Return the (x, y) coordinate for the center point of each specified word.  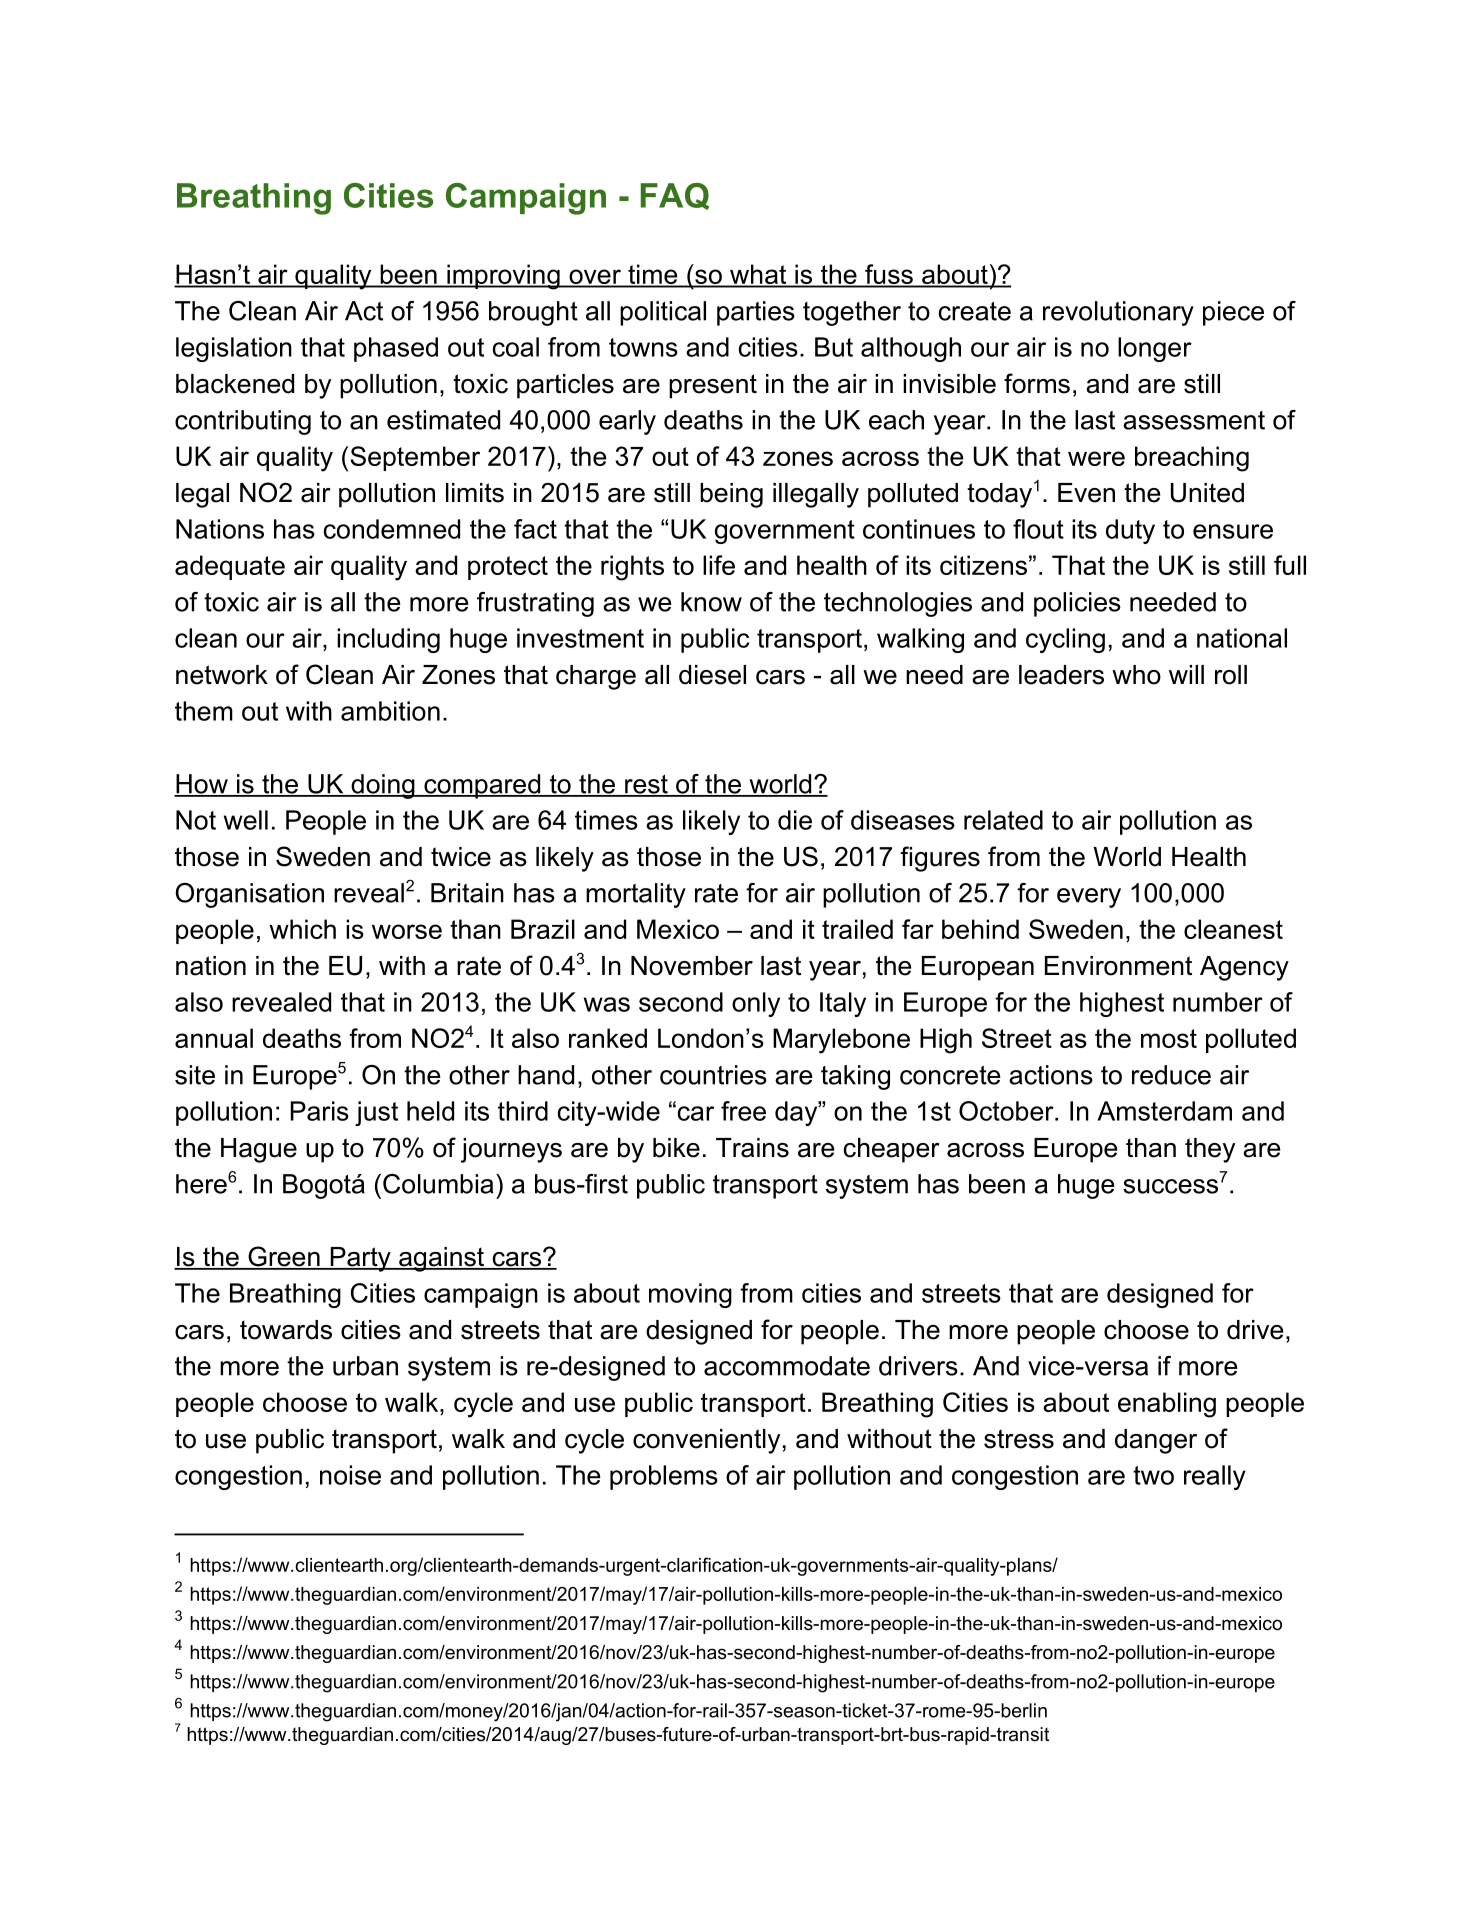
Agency (1244, 968)
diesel (712, 675)
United (1207, 493)
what (758, 275)
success (1170, 1186)
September (415, 458)
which (302, 929)
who (1136, 675)
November (692, 966)
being (731, 495)
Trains (752, 1148)
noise (350, 1475)
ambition (390, 711)
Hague (259, 1150)
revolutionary (1118, 313)
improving (503, 277)
